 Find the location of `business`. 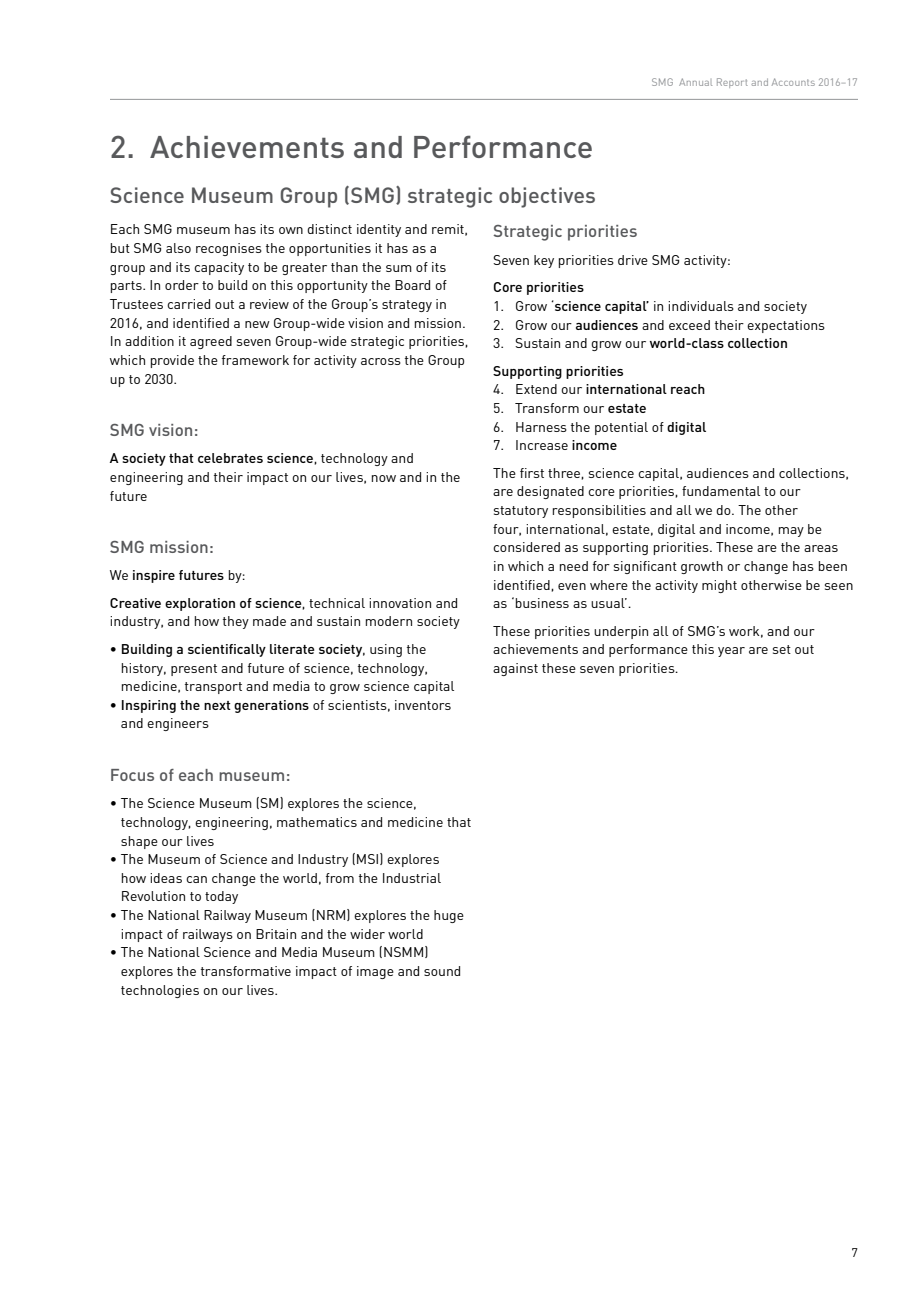

business is located at coordinates (542, 603).
